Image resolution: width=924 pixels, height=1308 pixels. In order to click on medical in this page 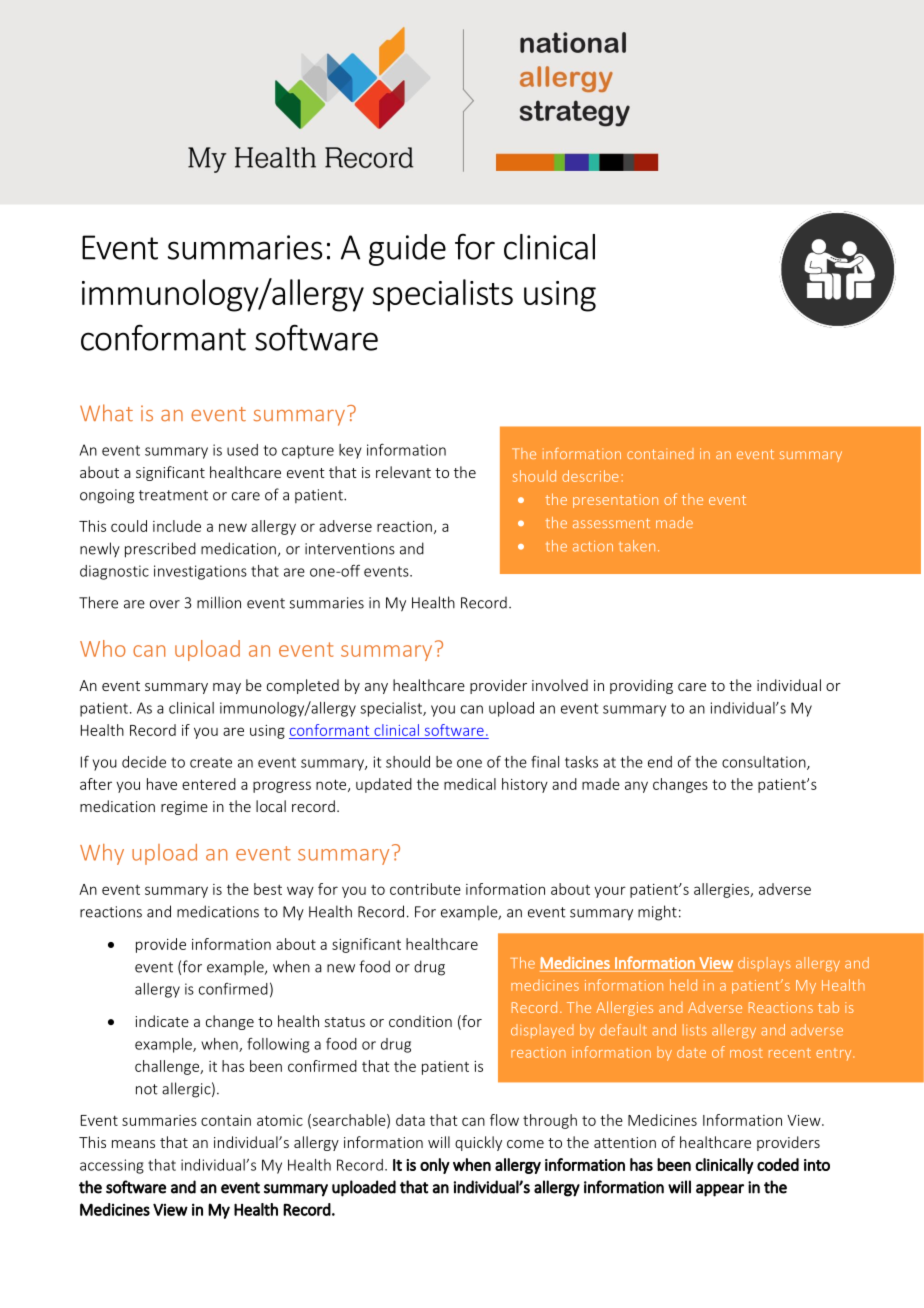, I will do `click(470, 784)`.
